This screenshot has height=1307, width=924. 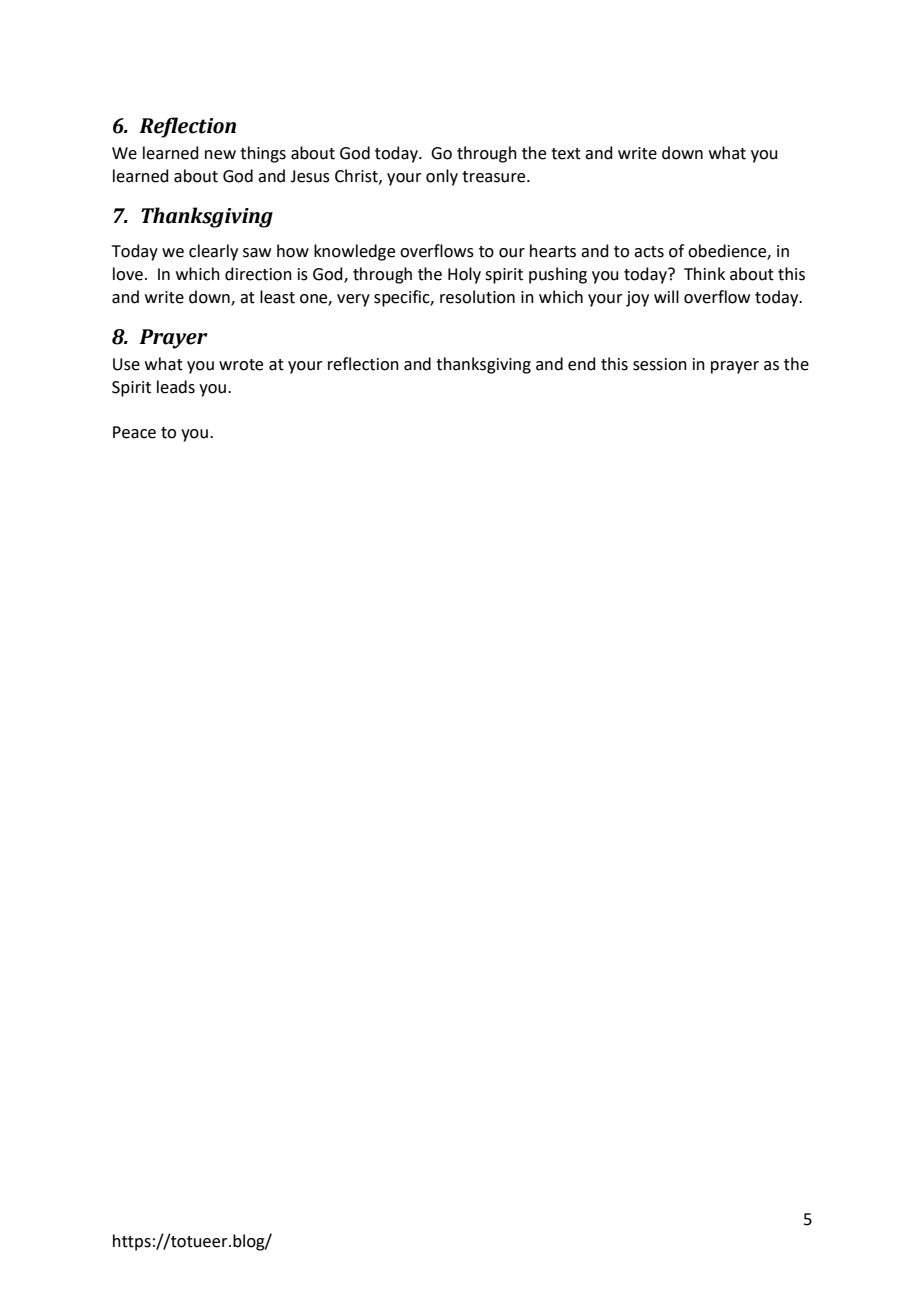 What do you see at coordinates (220, 155) in the screenshot?
I see `new` at bounding box center [220, 155].
